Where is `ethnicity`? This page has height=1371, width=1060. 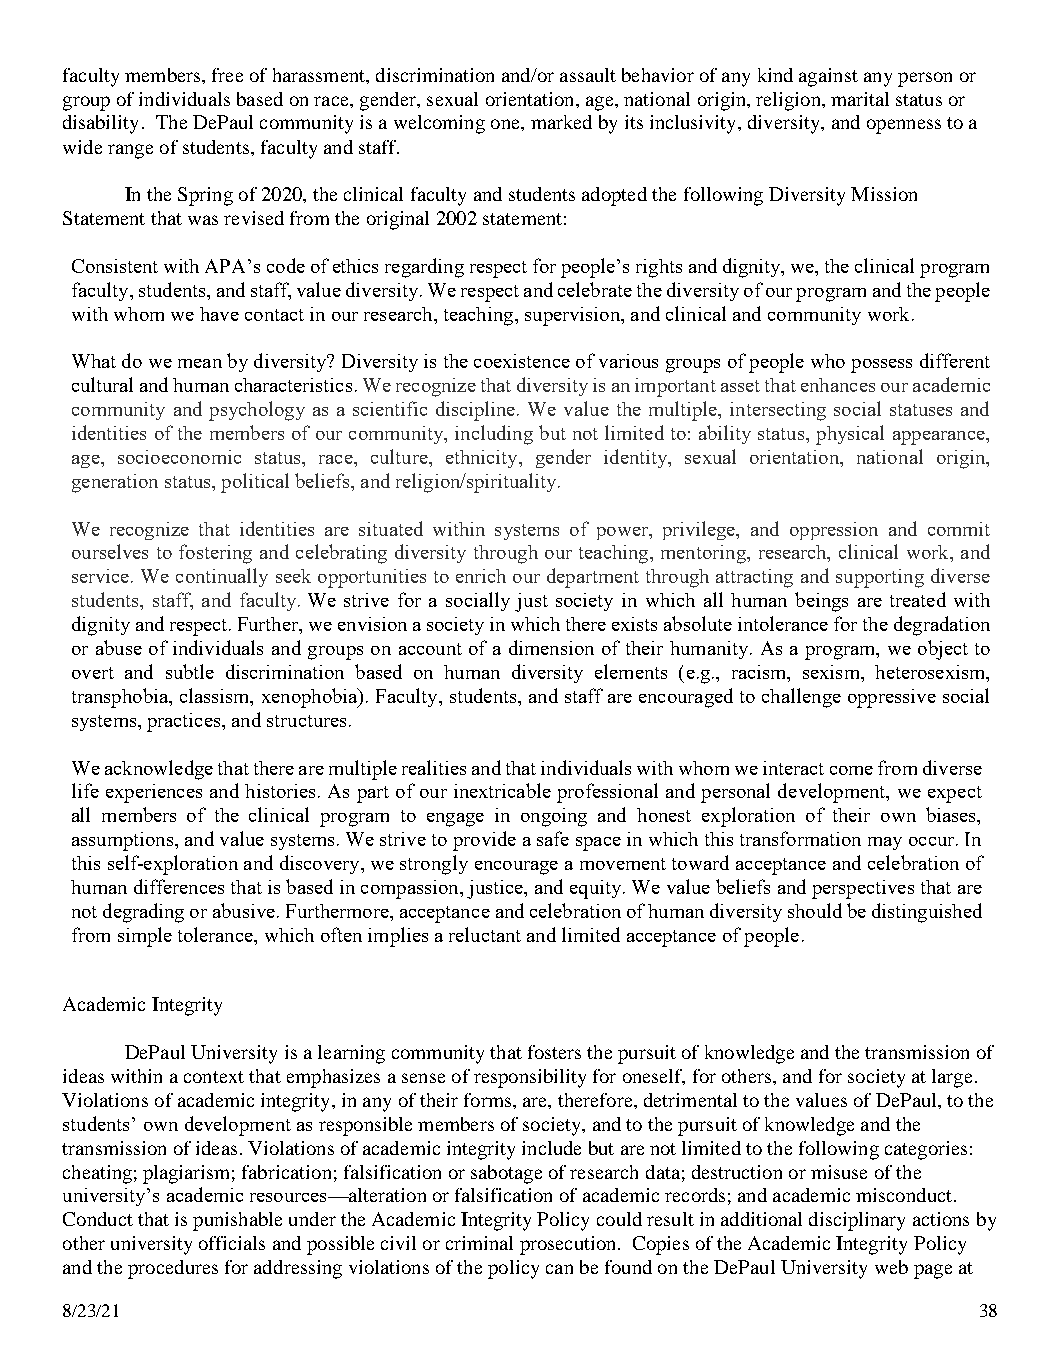 ethnicity is located at coordinates (483, 459).
